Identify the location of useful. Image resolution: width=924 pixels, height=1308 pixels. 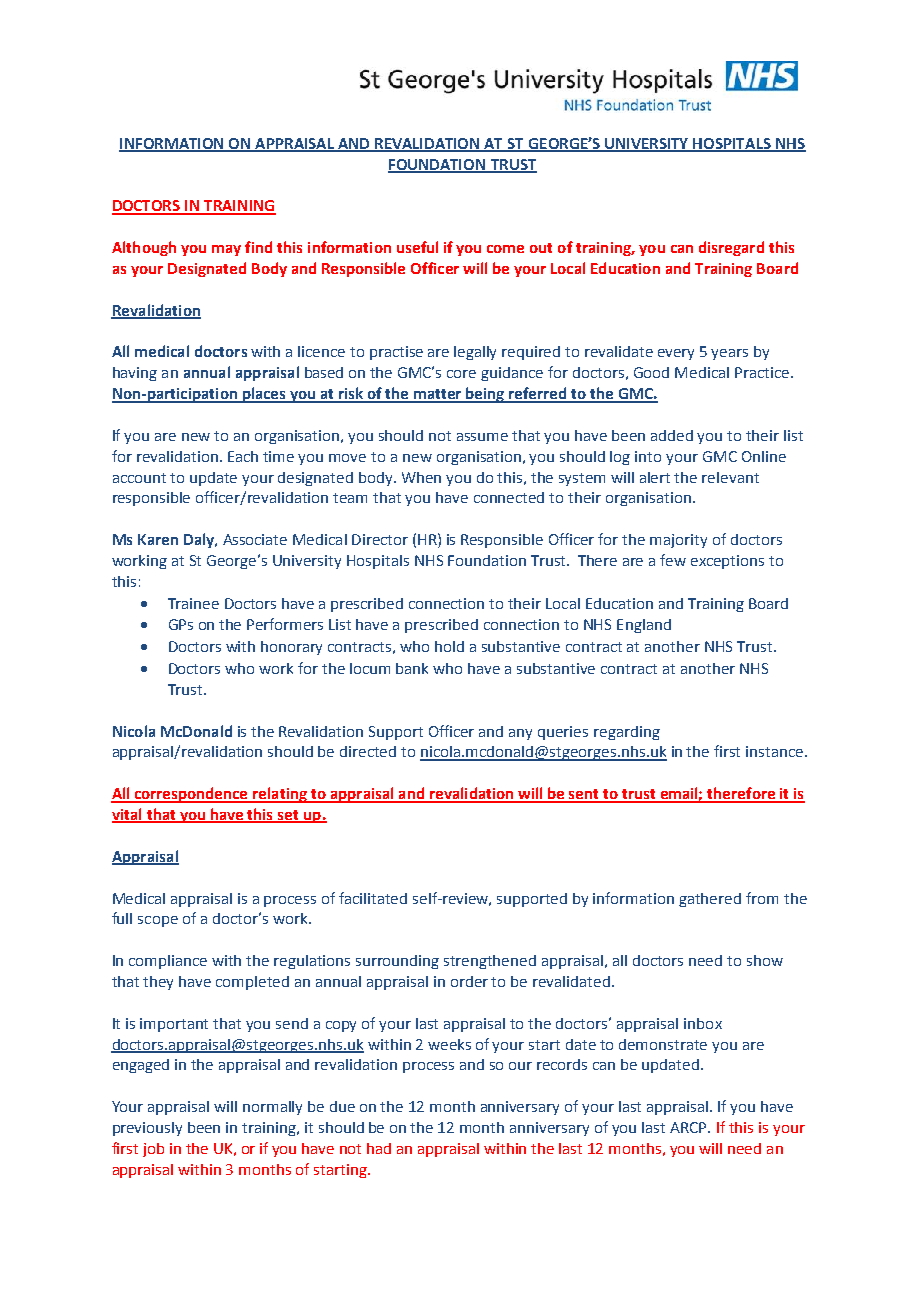
(417, 247).
